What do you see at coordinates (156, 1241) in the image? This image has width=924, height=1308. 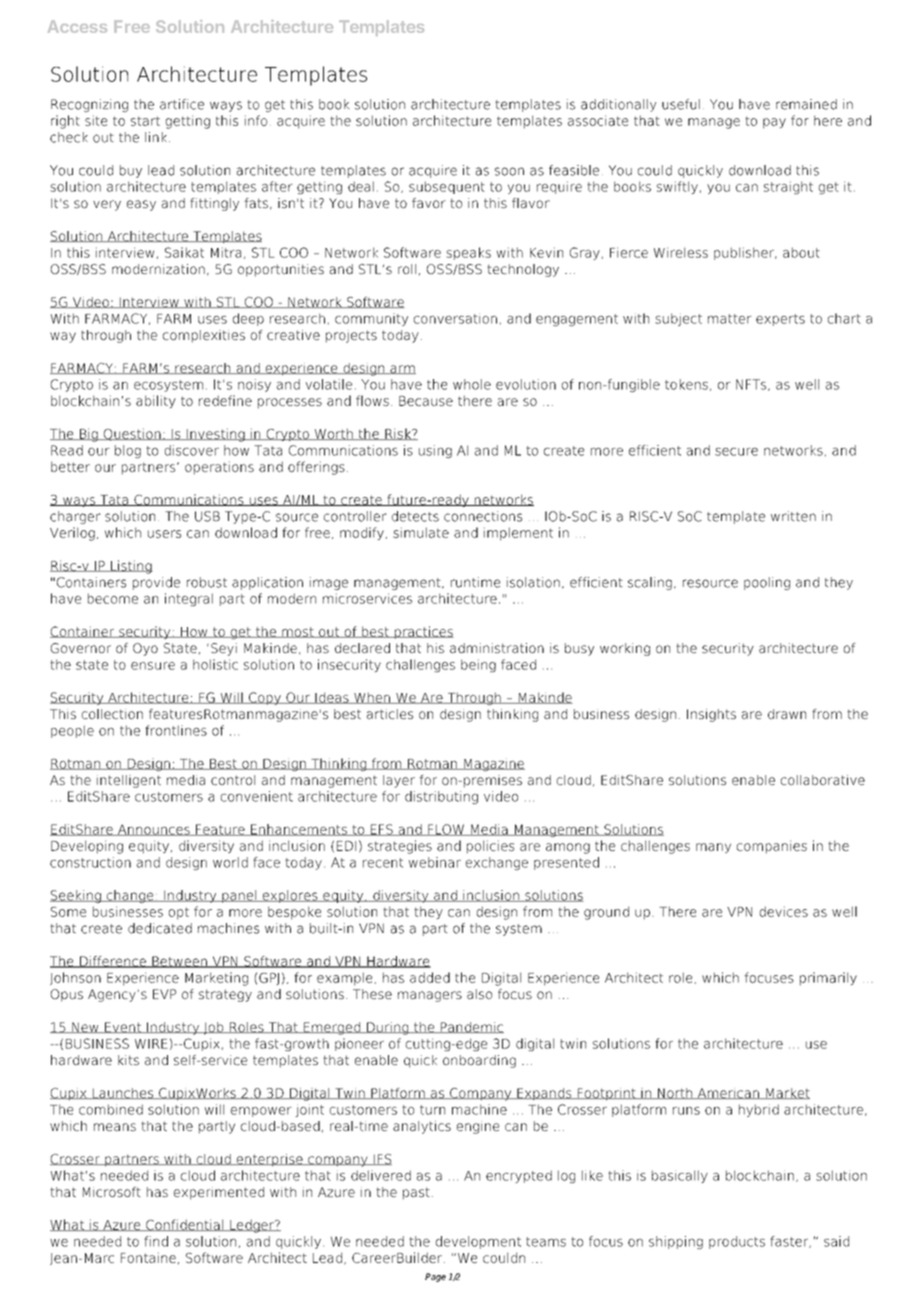 I see `find` at bounding box center [156, 1241].
